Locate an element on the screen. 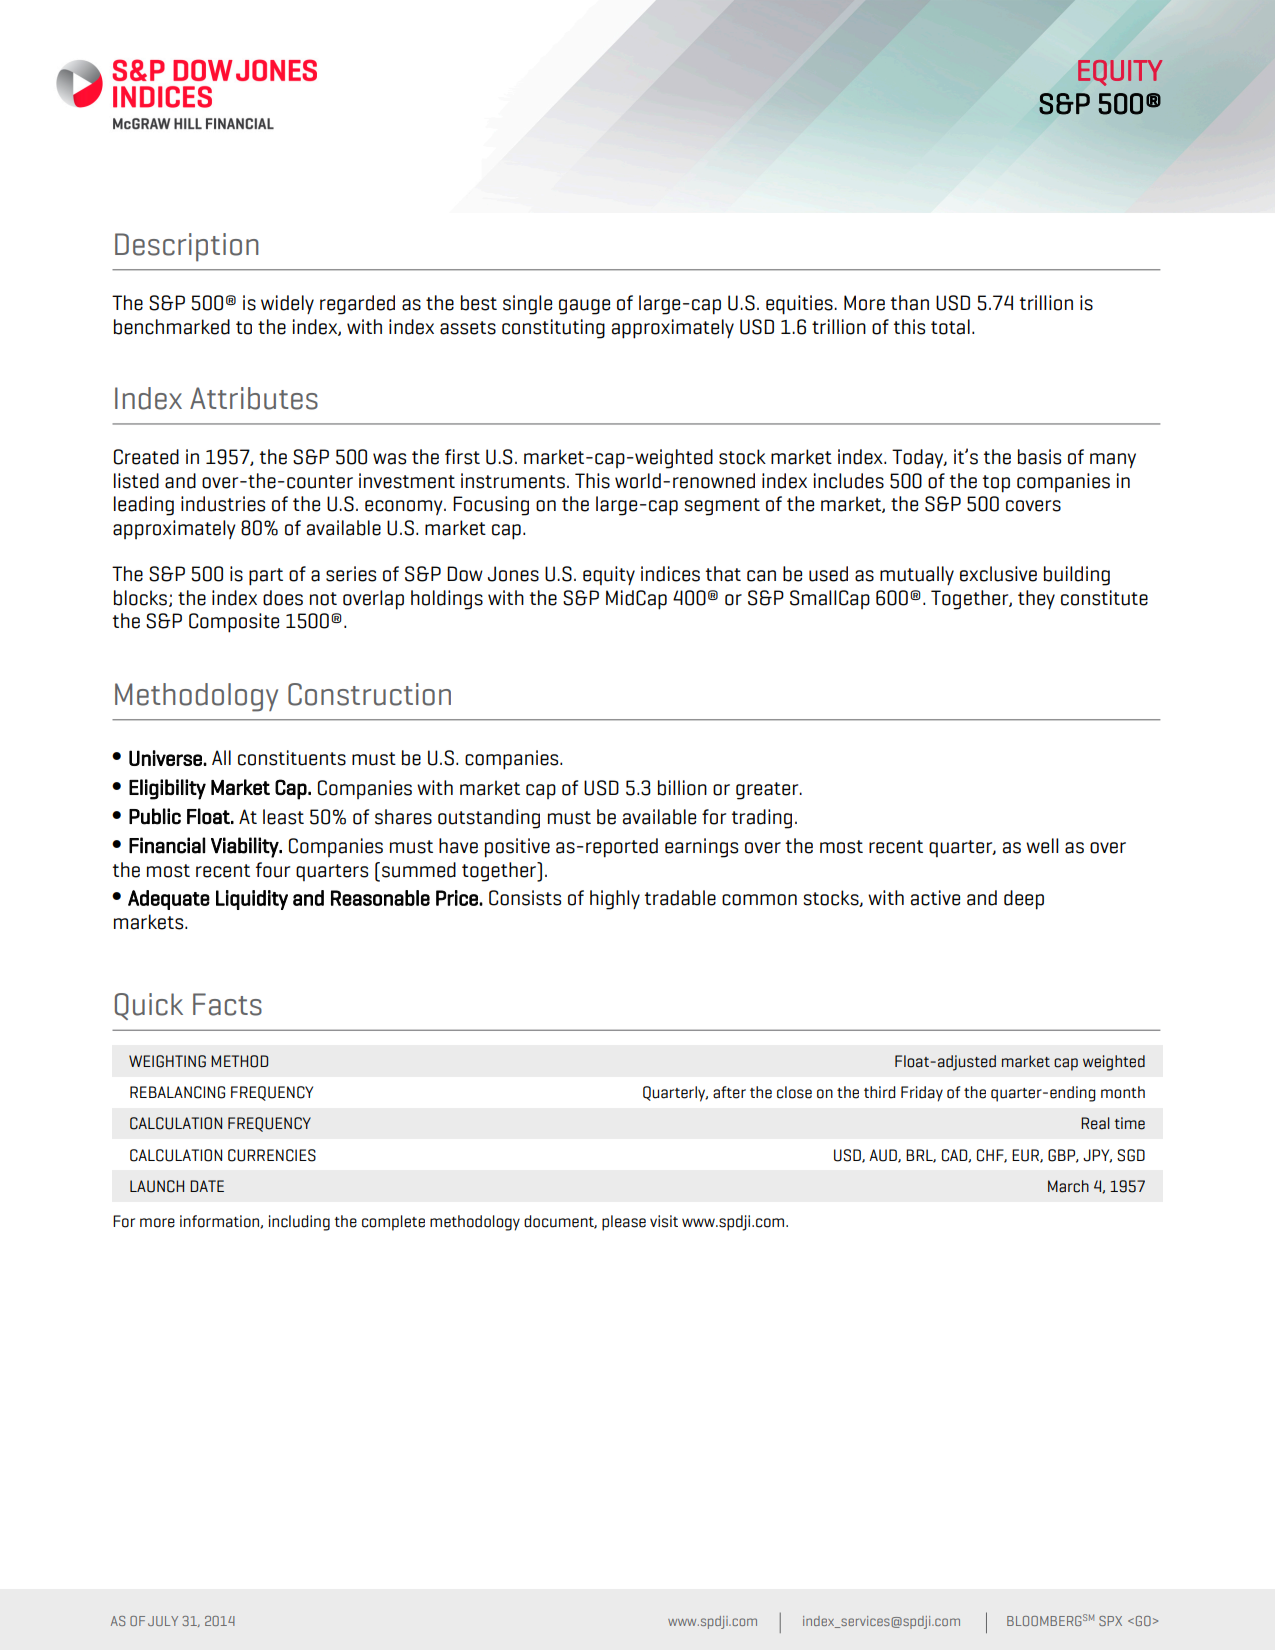  widely is located at coordinates (287, 304).
